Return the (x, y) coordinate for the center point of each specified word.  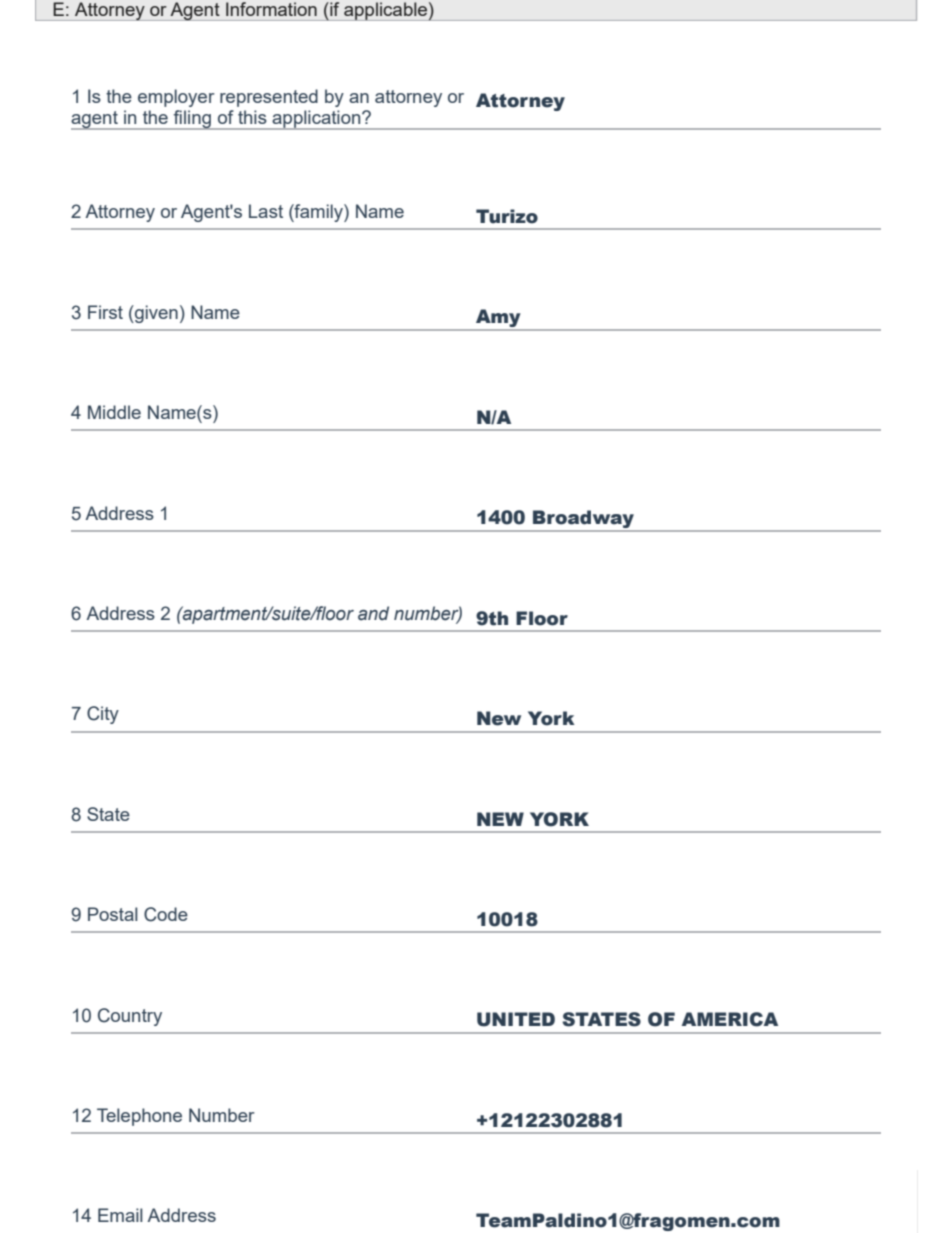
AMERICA (730, 1019)
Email (120, 1215)
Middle (114, 412)
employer (176, 98)
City (103, 715)
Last (266, 211)
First (105, 312)
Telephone (139, 1117)
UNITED (516, 1019)
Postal (113, 914)
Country (130, 1017)
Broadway (583, 520)
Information (271, 9)
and (373, 613)
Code (166, 914)
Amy (498, 319)
